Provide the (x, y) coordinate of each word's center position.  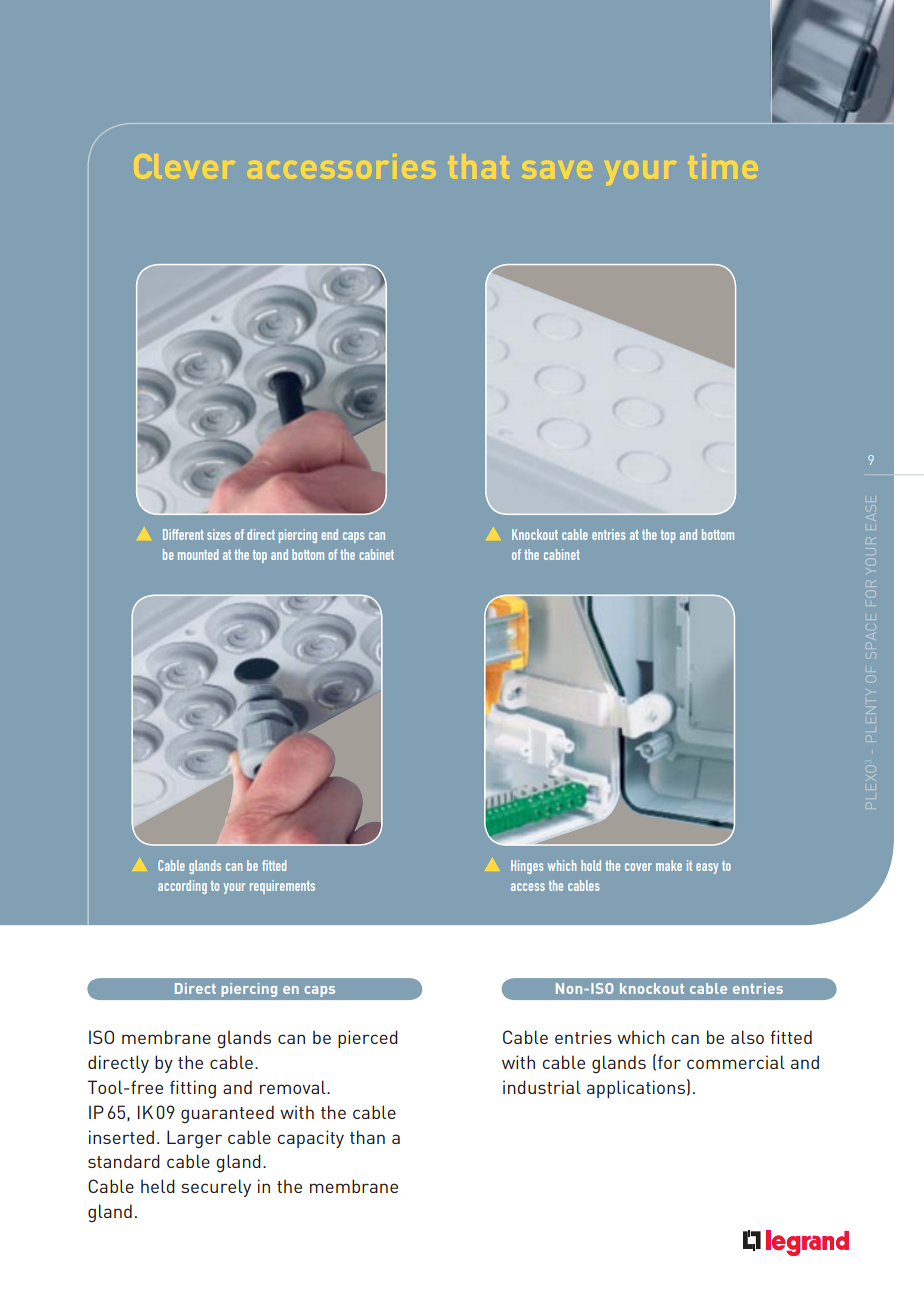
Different (183, 534)
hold (591, 865)
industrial (542, 1087)
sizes (219, 534)
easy (707, 868)
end (330, 534)
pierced (368, 1039)
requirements (282, 887)
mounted (198, 554)
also (747, 1037)
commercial (736, 1062)
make (669, 865)
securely (216, 1188)
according (182, 887)
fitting (193, 1089)
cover (638, 867)
